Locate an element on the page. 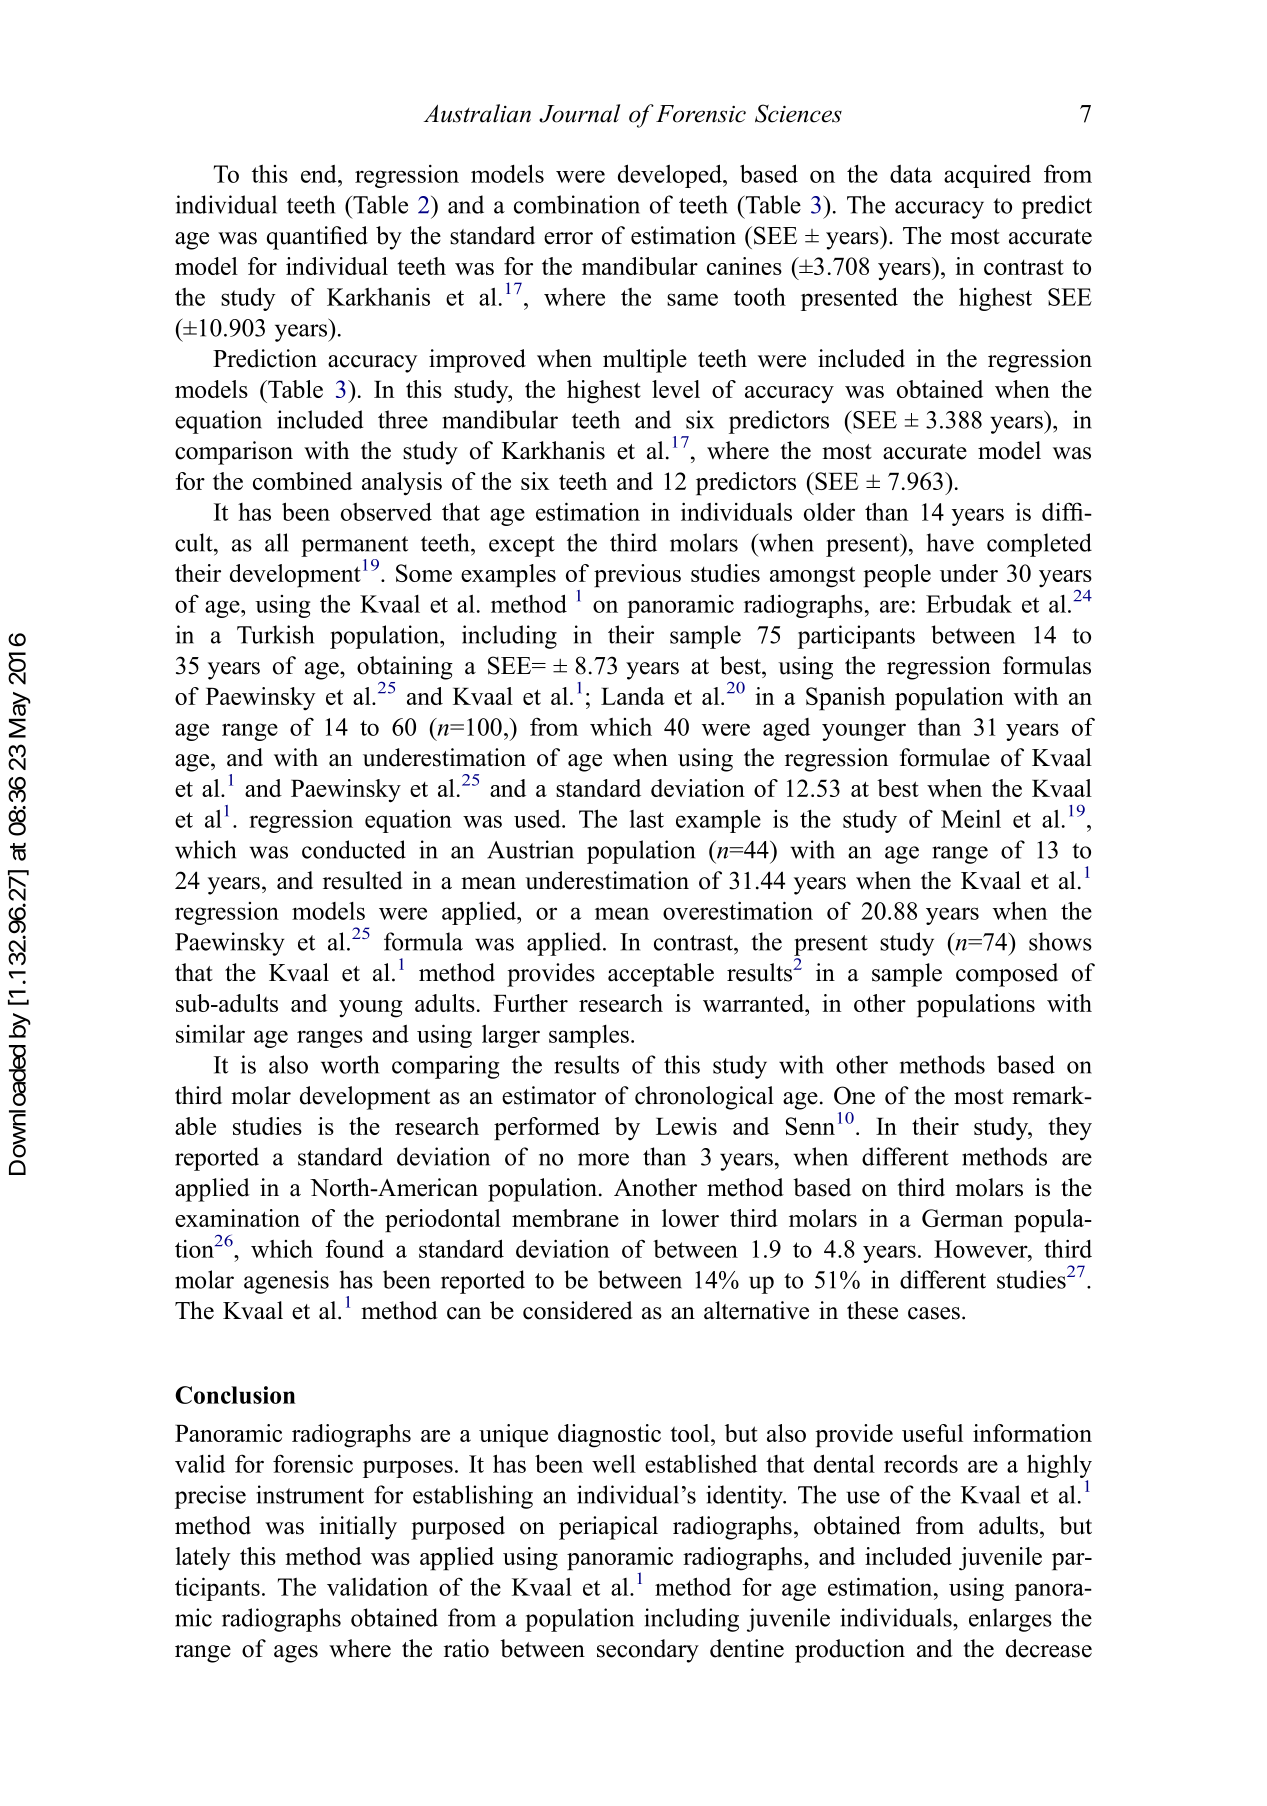 The height and width of the page is (1806, 1267). developed is located at coordinates (671, 176).
